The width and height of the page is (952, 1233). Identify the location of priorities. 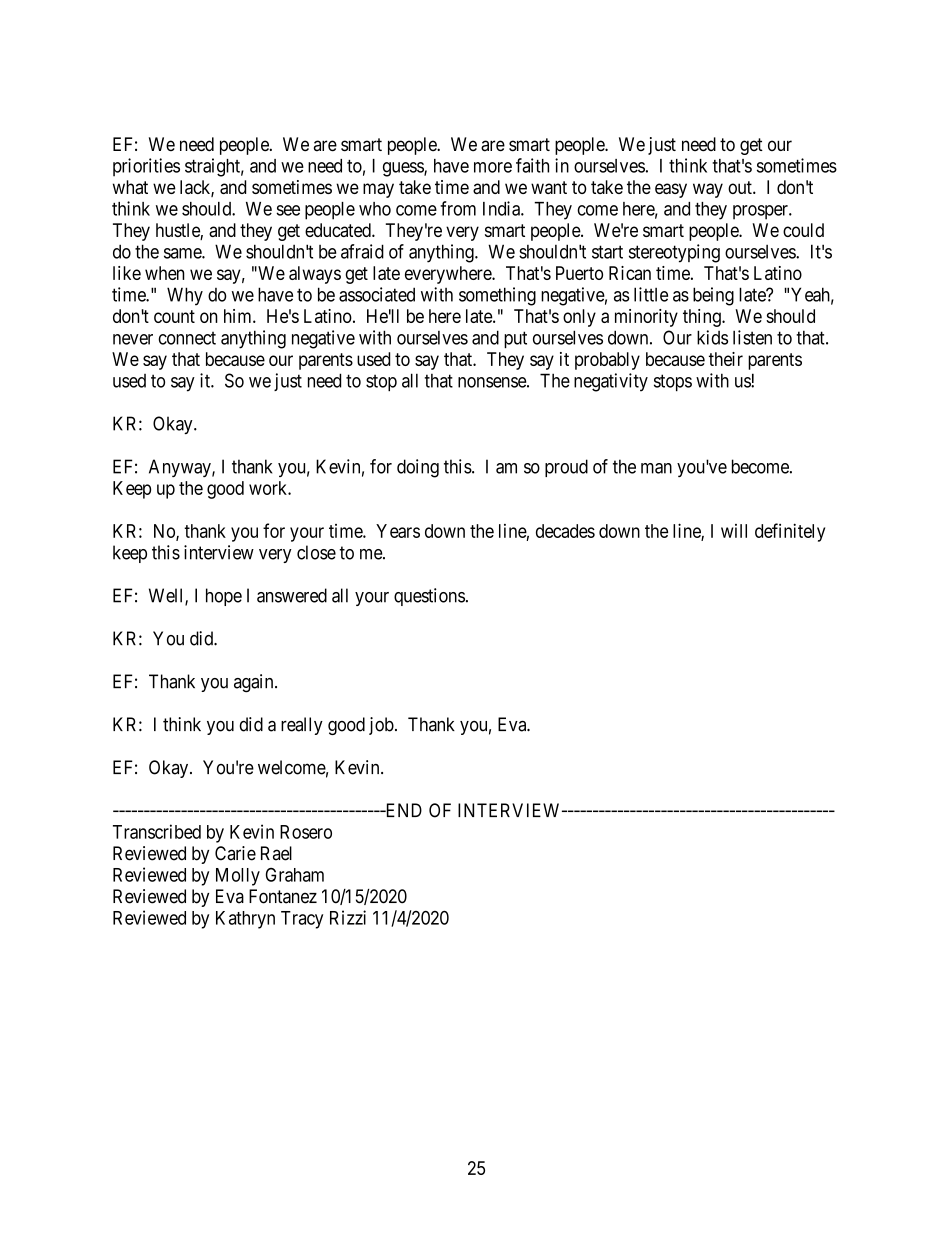
(146, 167).
